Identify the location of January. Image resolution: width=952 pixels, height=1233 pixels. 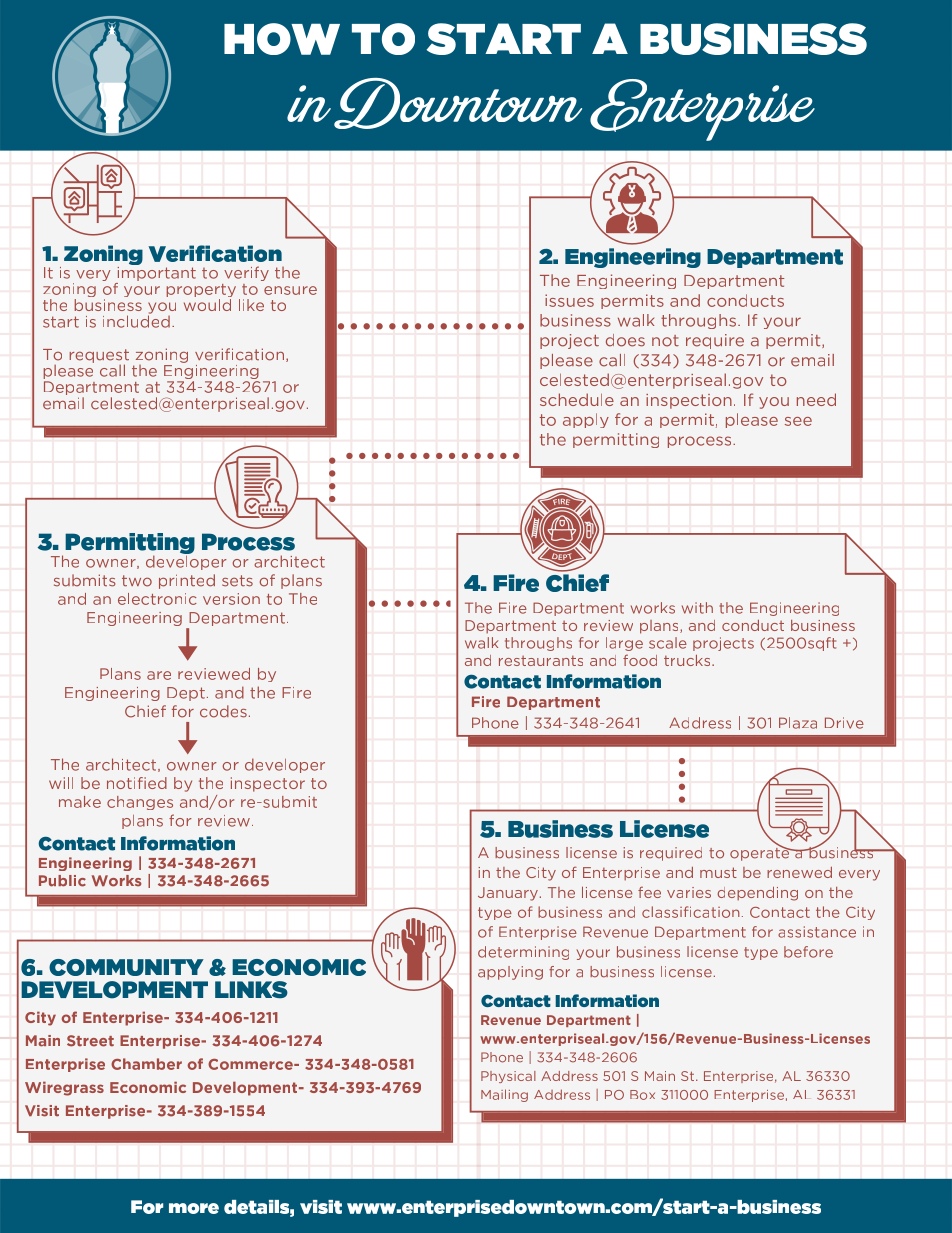
(508, 894).
